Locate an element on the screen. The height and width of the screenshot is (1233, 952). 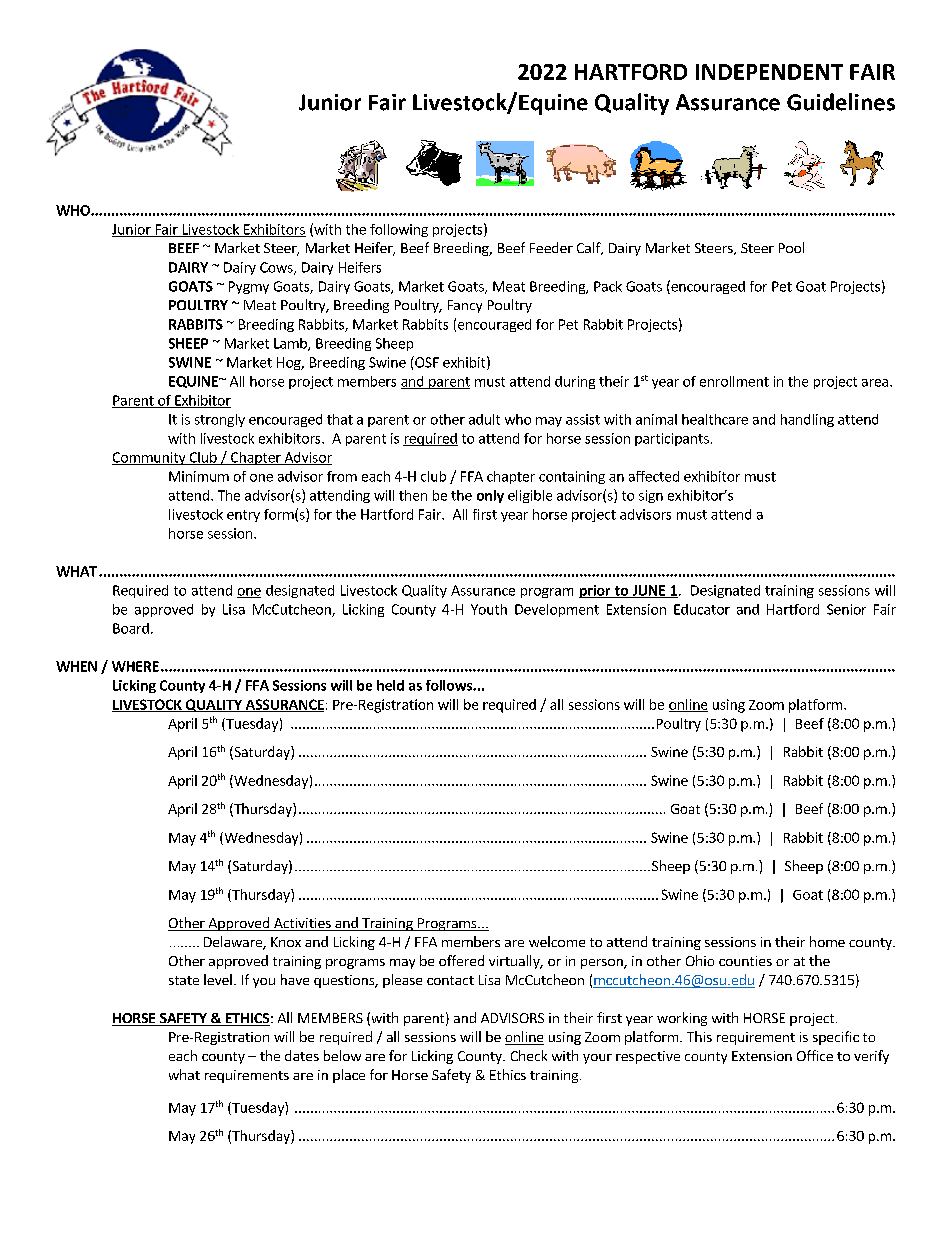
state is located at coordinates (184, 980).
